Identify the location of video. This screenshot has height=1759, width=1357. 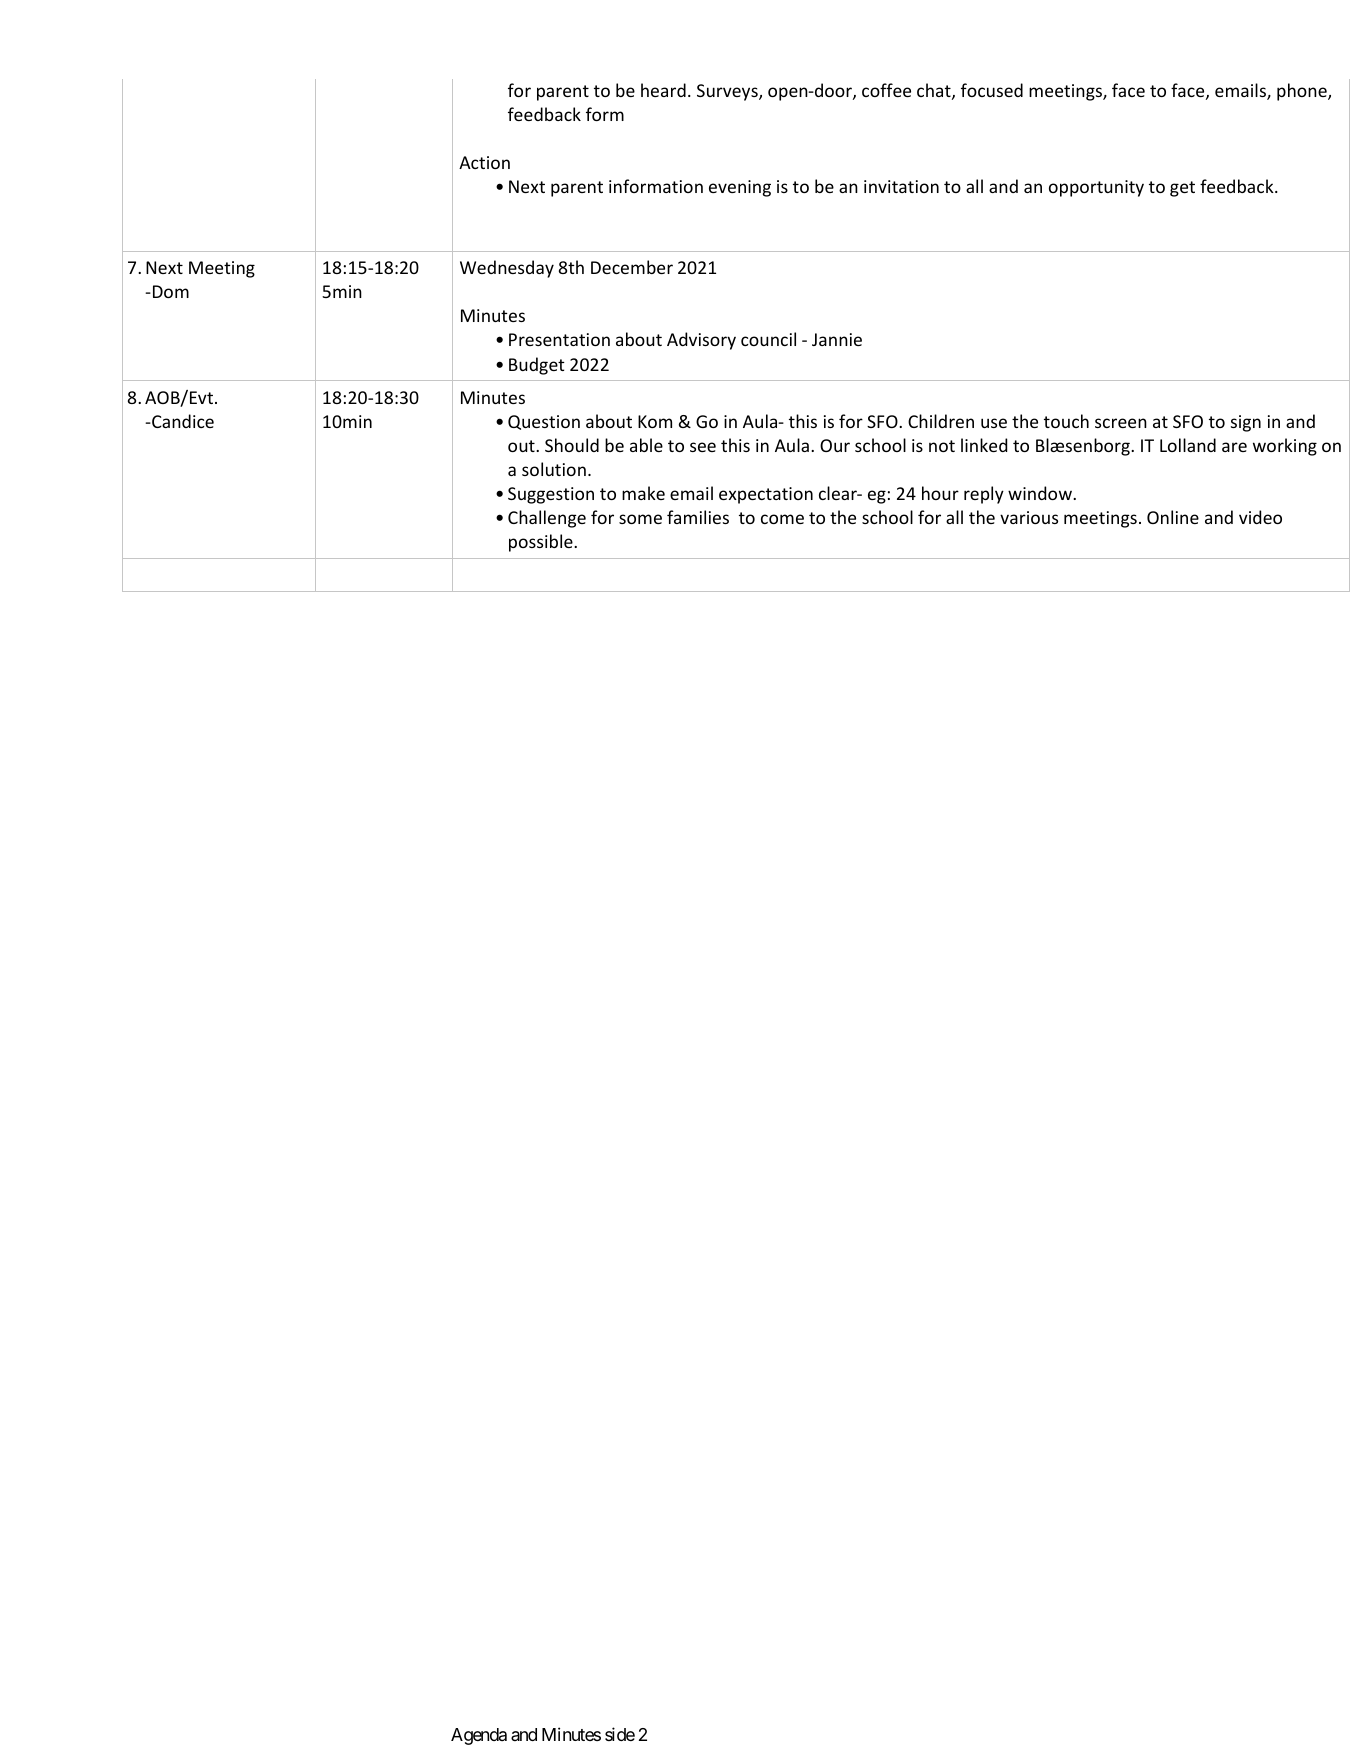
(1260, 517).
